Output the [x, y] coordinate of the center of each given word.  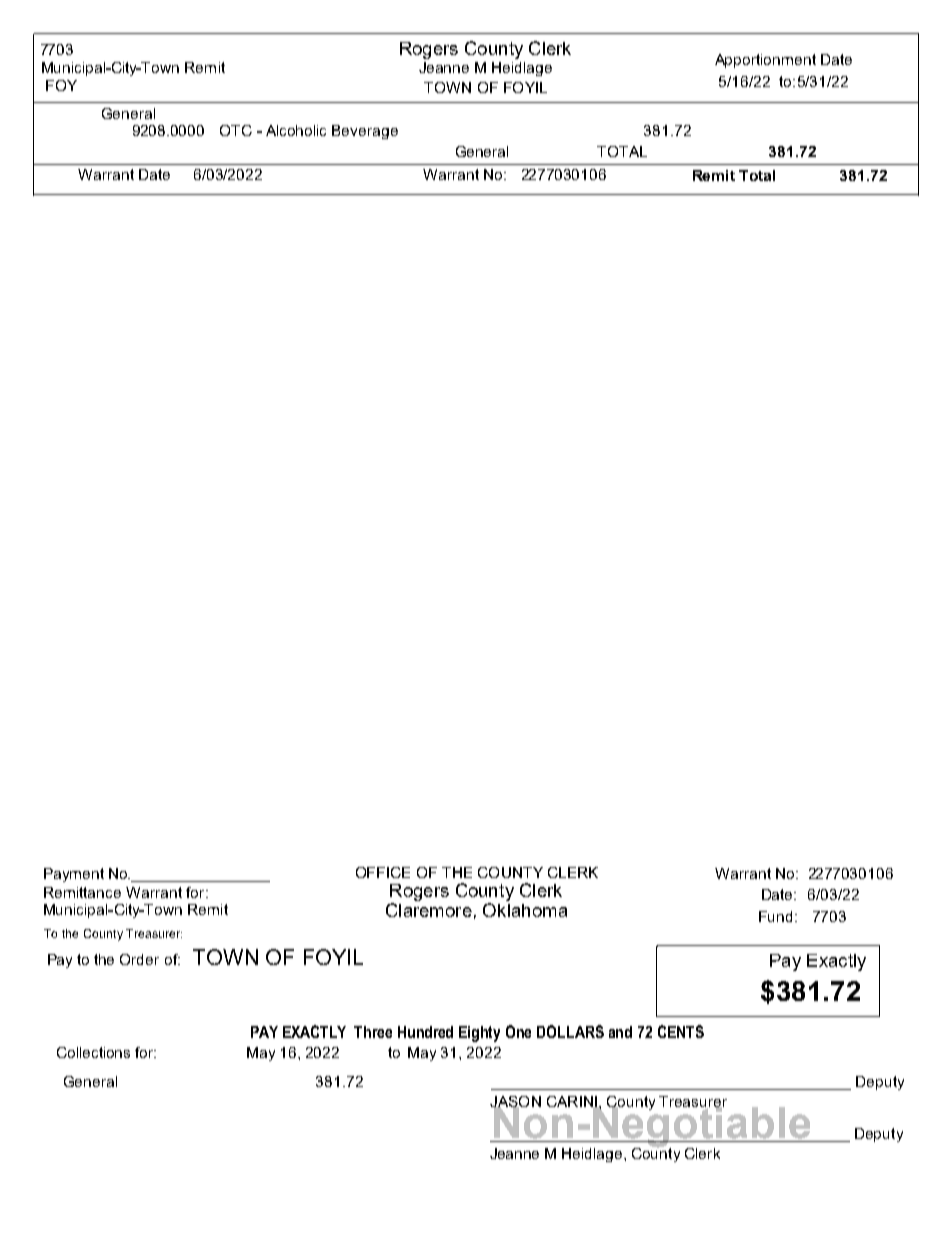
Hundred [425, 1032]
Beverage [365, 132]
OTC [236, 130]
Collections [93, 1052]
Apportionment [765, 61]
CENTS [681, 1031]
